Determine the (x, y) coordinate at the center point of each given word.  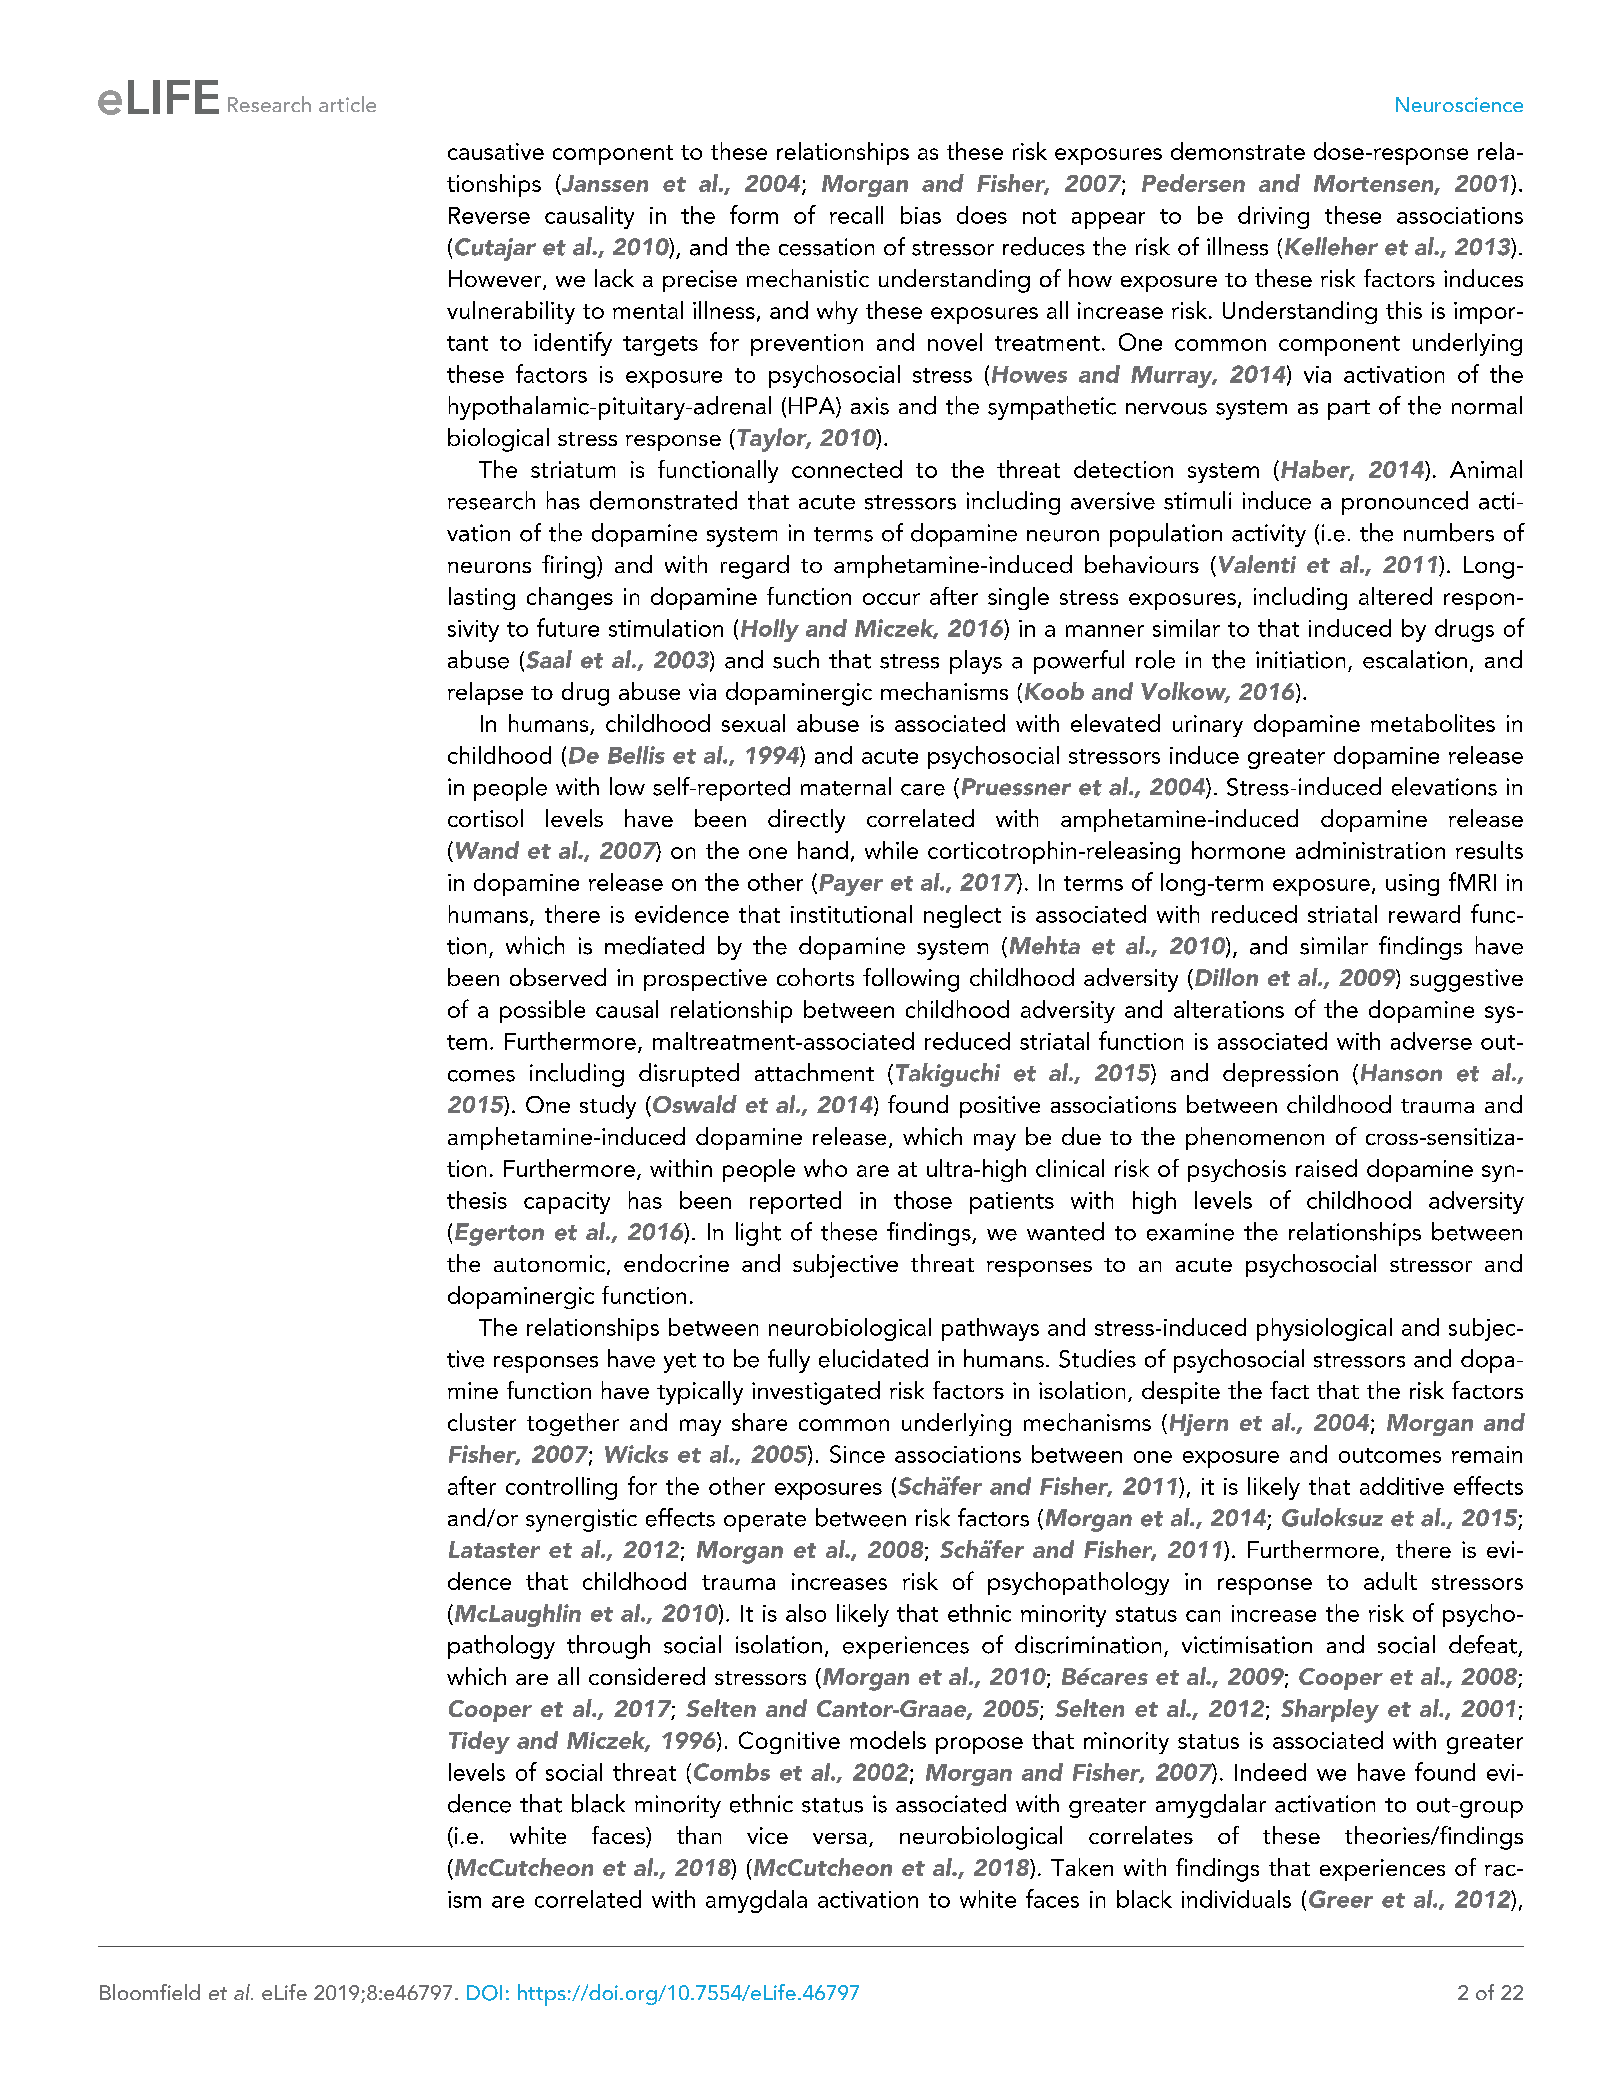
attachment (814, 1072)
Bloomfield (150, 1992)
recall (856, 215)
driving (1273, 217)
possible (542, 1011)
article (347, 104)
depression (1280, 1075)
